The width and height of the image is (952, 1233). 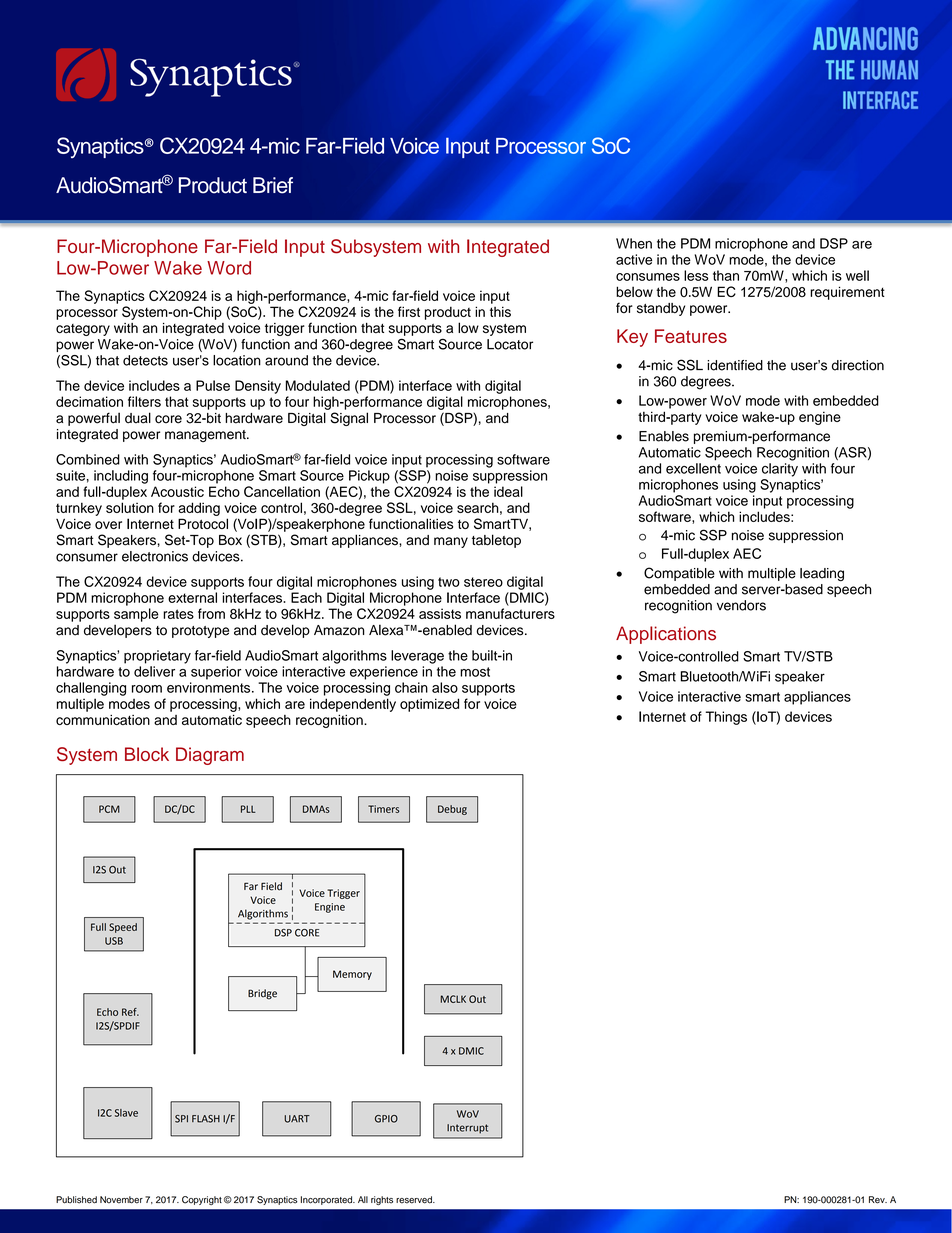 What do you see at coordinates (467, 1129) in the image?
I see `Interrupt` at bounding box center [467, 1129].
